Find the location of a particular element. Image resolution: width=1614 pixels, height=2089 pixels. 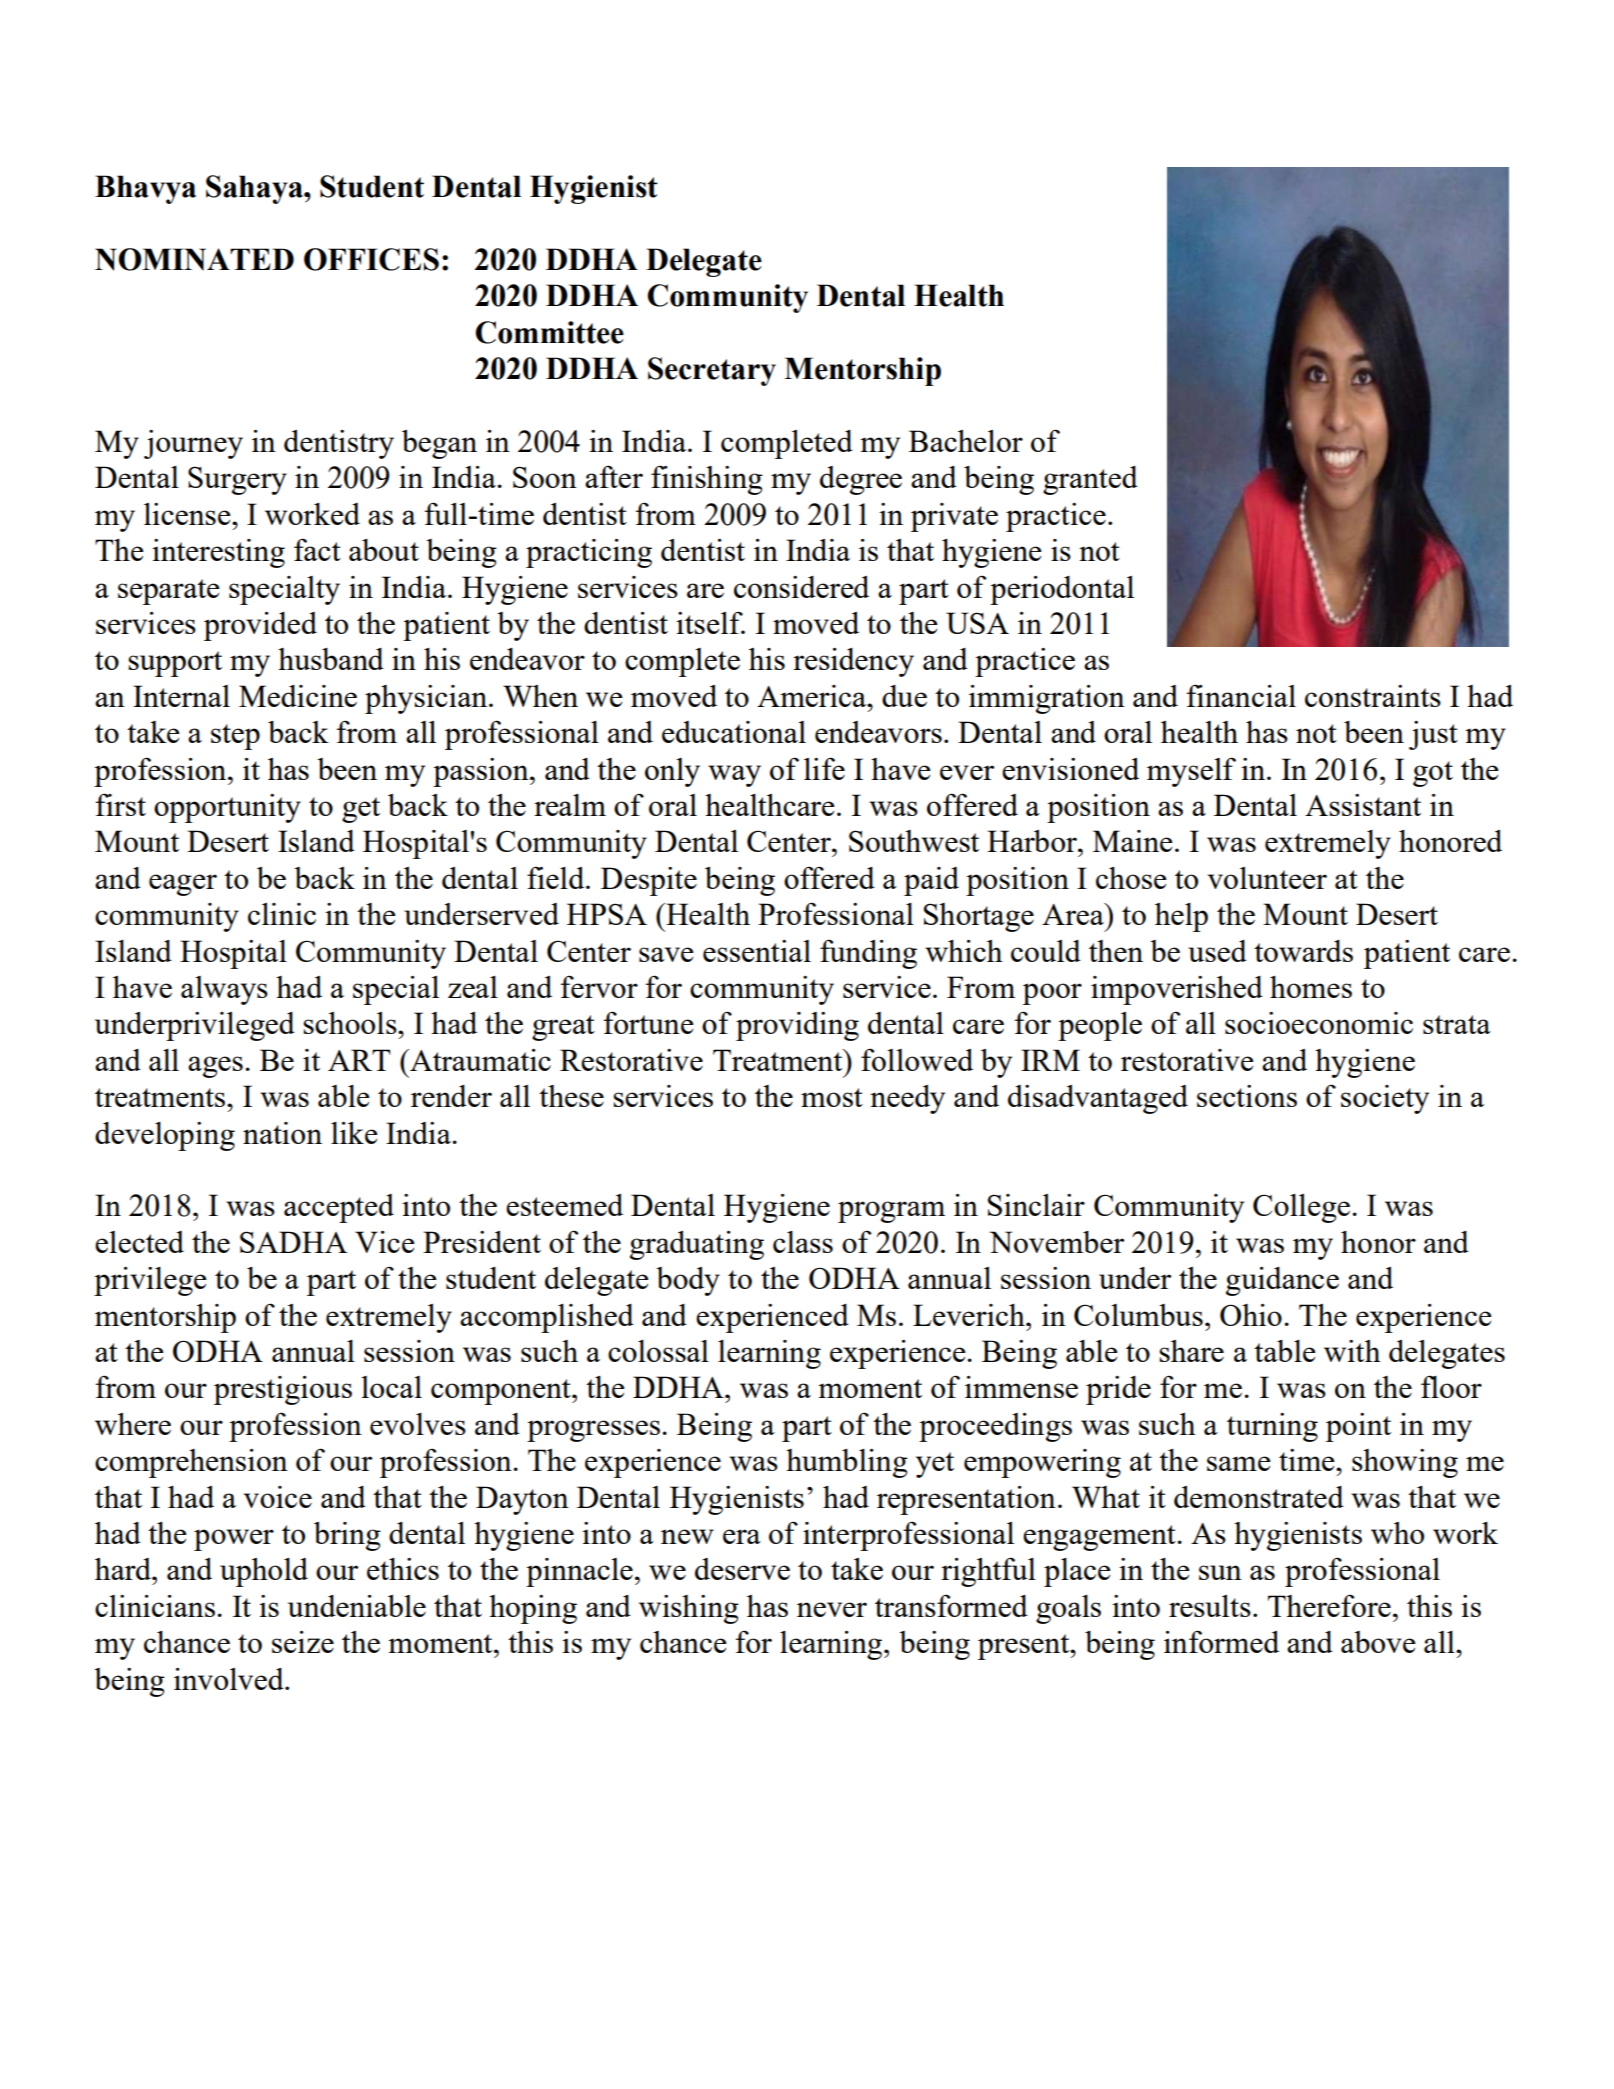

NOMINATED is located at coordinates (194, 259).
